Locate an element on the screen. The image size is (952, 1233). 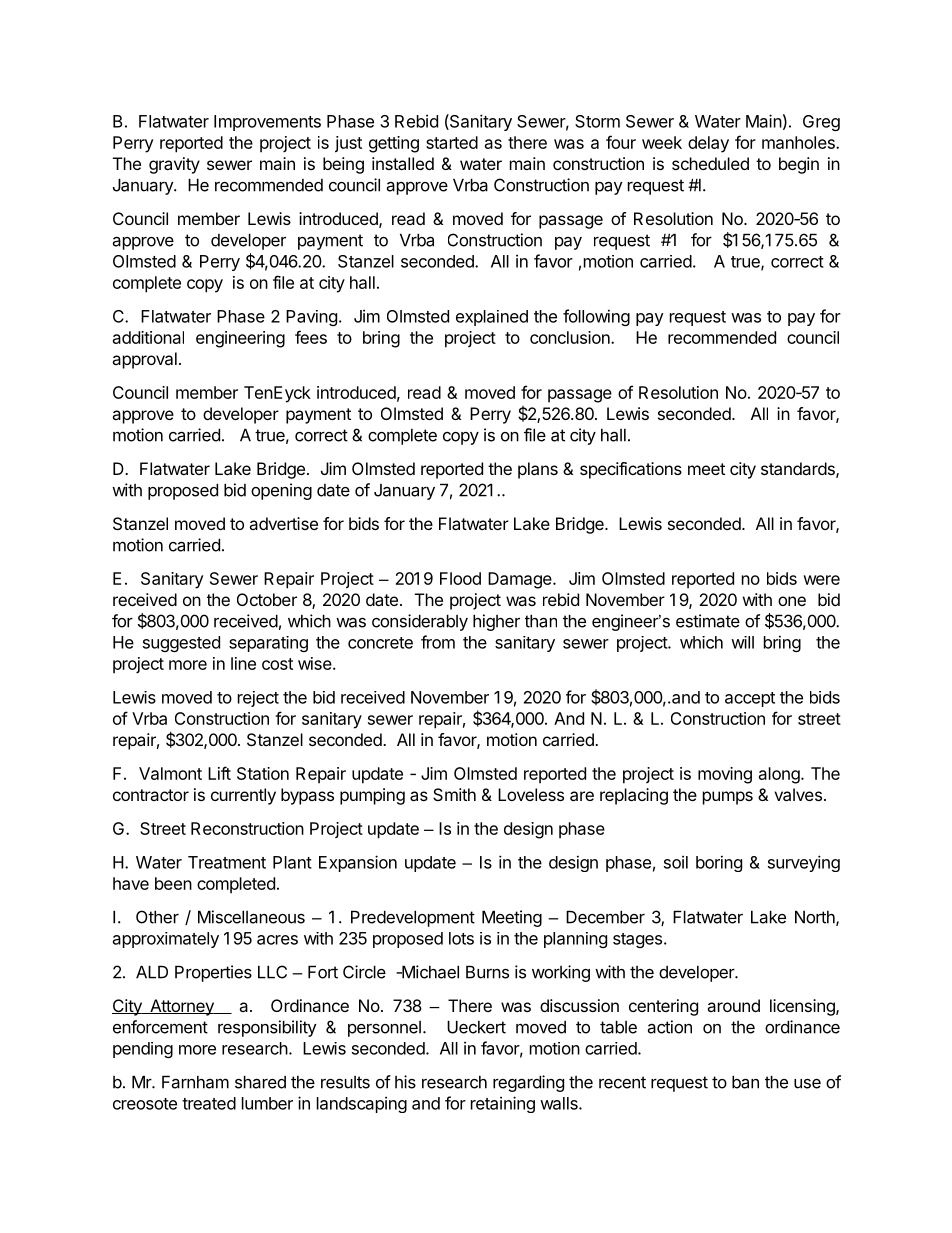
lots is located at coordinates (461, 938).
